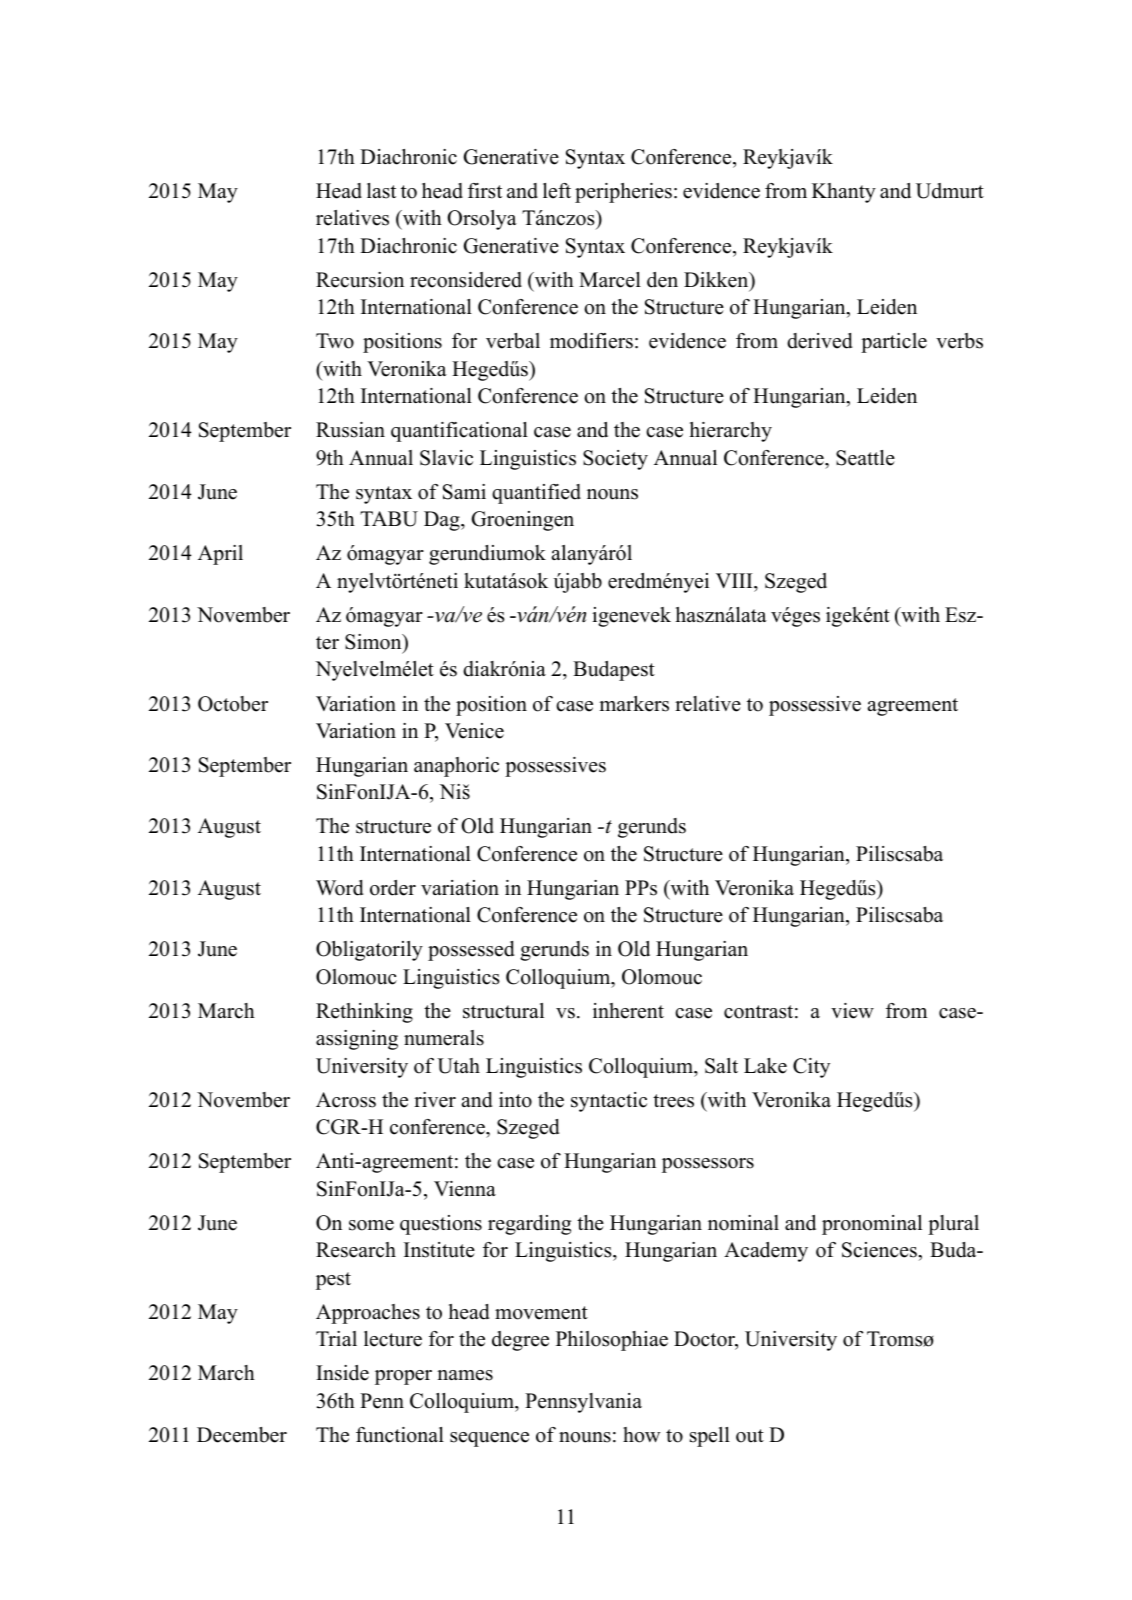 This image has width=1132, height=1600. What do you see at coordinates (641, 1435) in the image?
I see `how` at bounding box center [641, 1435].
